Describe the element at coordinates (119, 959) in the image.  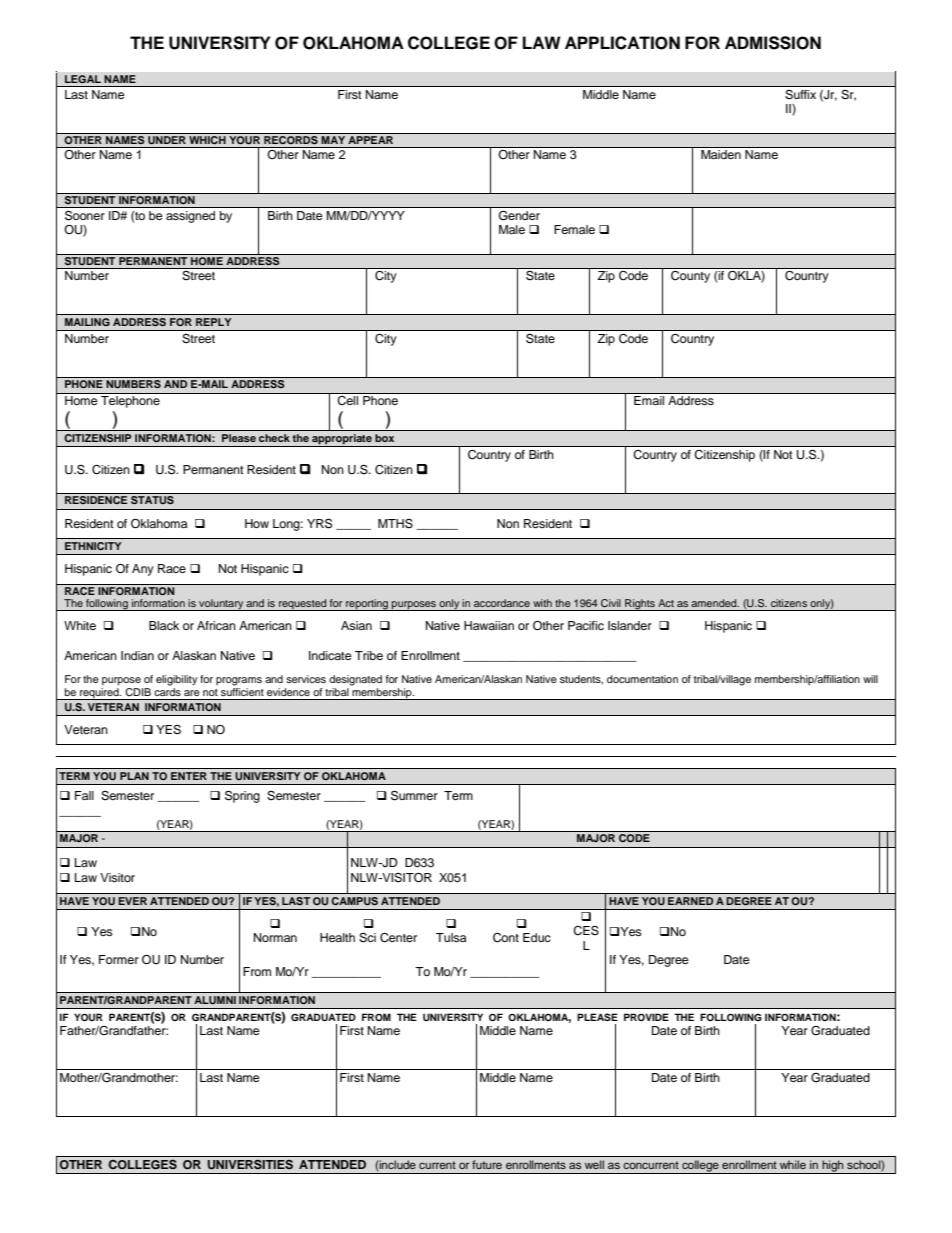
I see `Former` at that location.
